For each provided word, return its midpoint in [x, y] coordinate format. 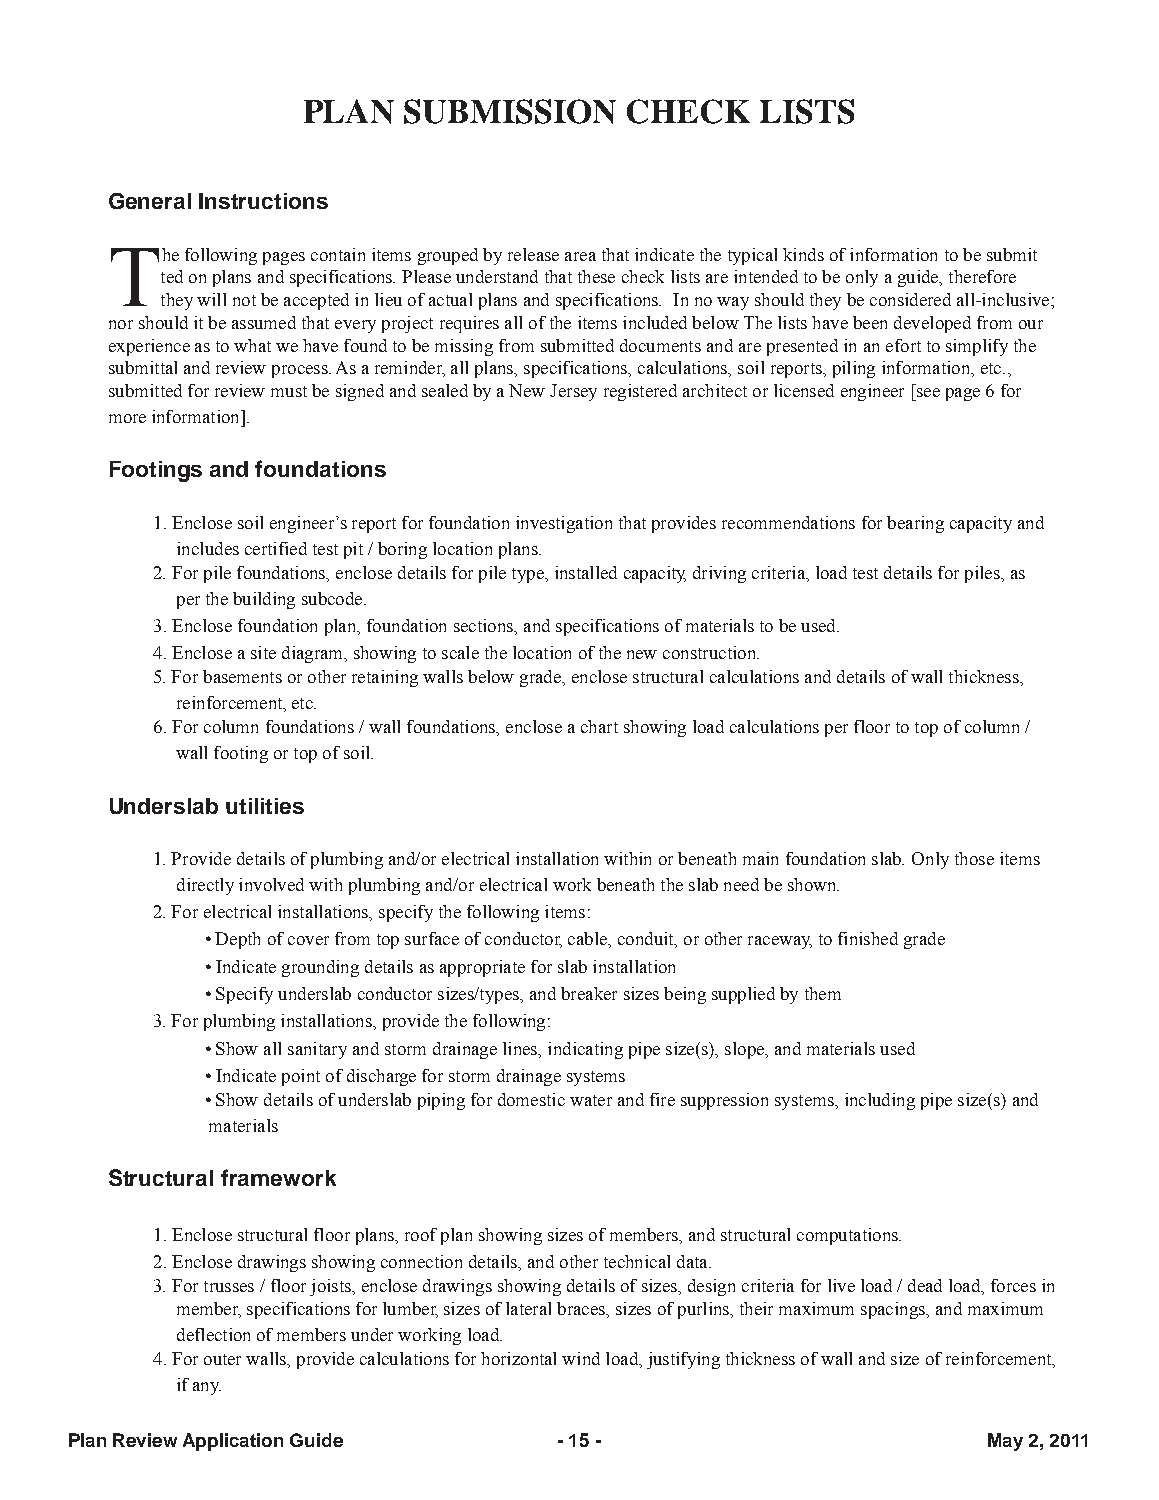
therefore [982, 276]
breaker [589, 993]
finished [868, 938]
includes [208, 548]
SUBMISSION [510, 111]
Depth [237, 940]
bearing [915, 524]
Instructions [263, 201]
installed [586, 572]
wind [581, 1358]
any [207, 1388]
